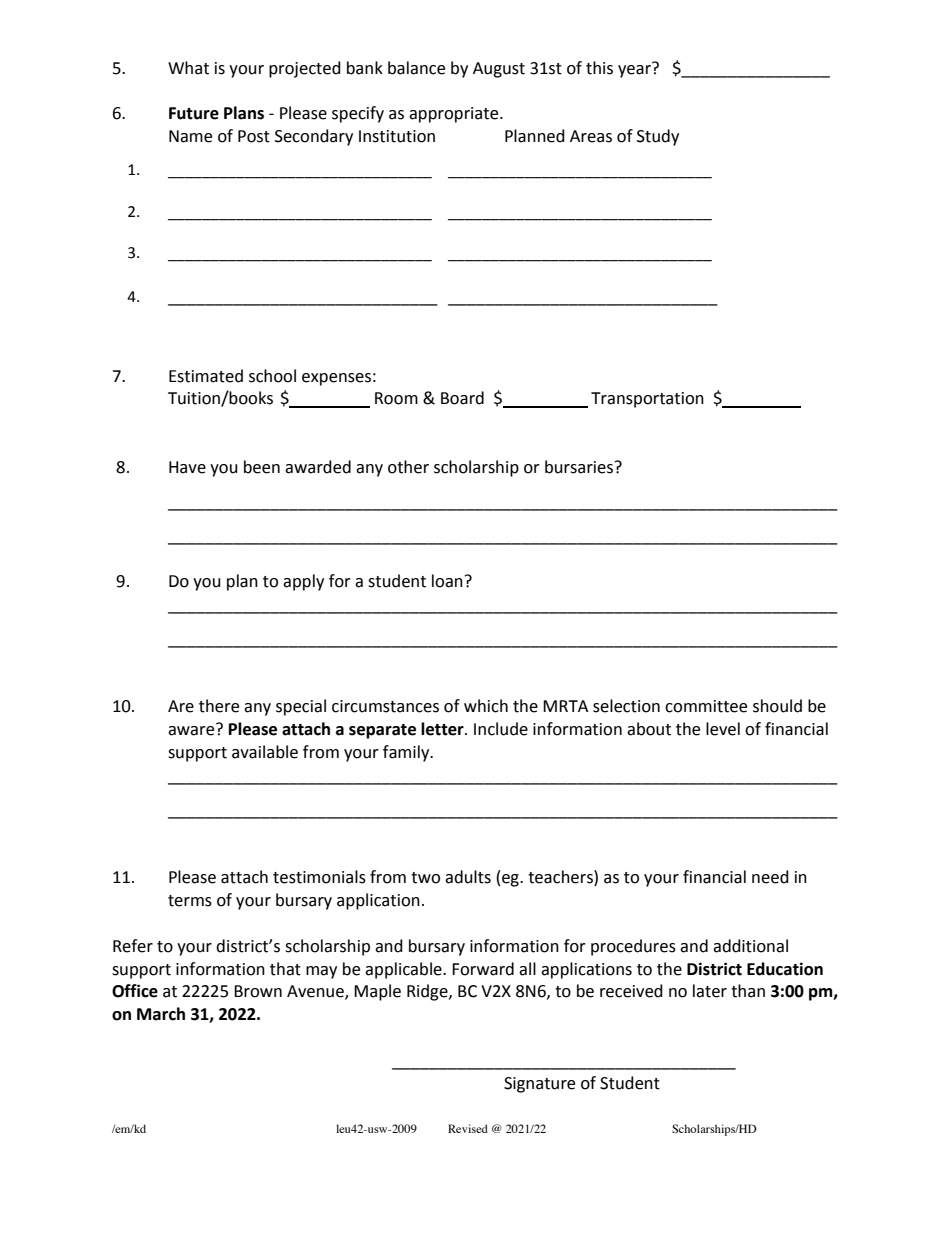  What do you see at coordinates (161, 1014) in the screenshot?
I see `March` at bounding box center [161, 1014].
